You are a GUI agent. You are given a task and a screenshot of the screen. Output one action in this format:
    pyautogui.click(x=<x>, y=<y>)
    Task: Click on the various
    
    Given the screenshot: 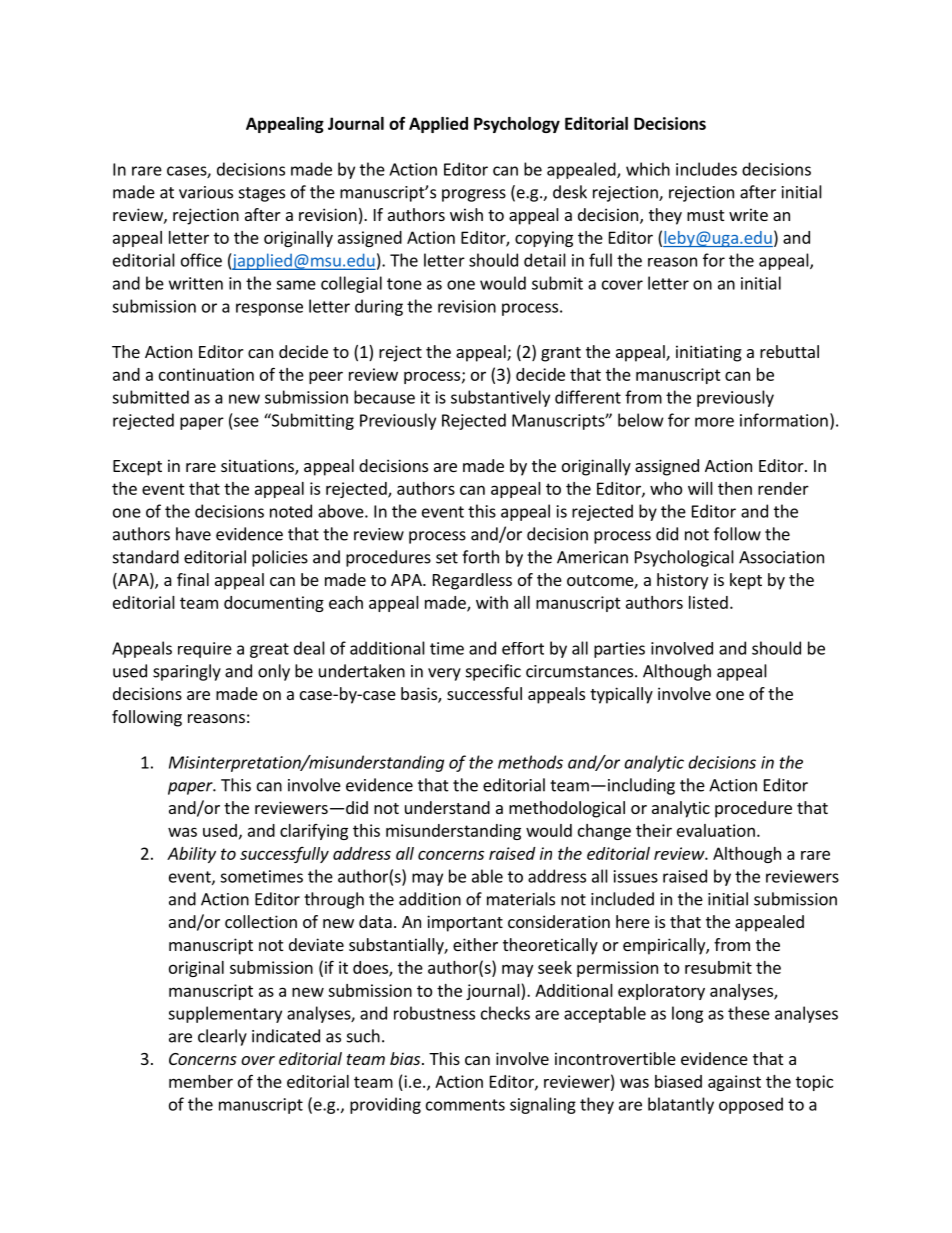 What is the action you would take?
    pyautogui.click(x=206, y=192)
